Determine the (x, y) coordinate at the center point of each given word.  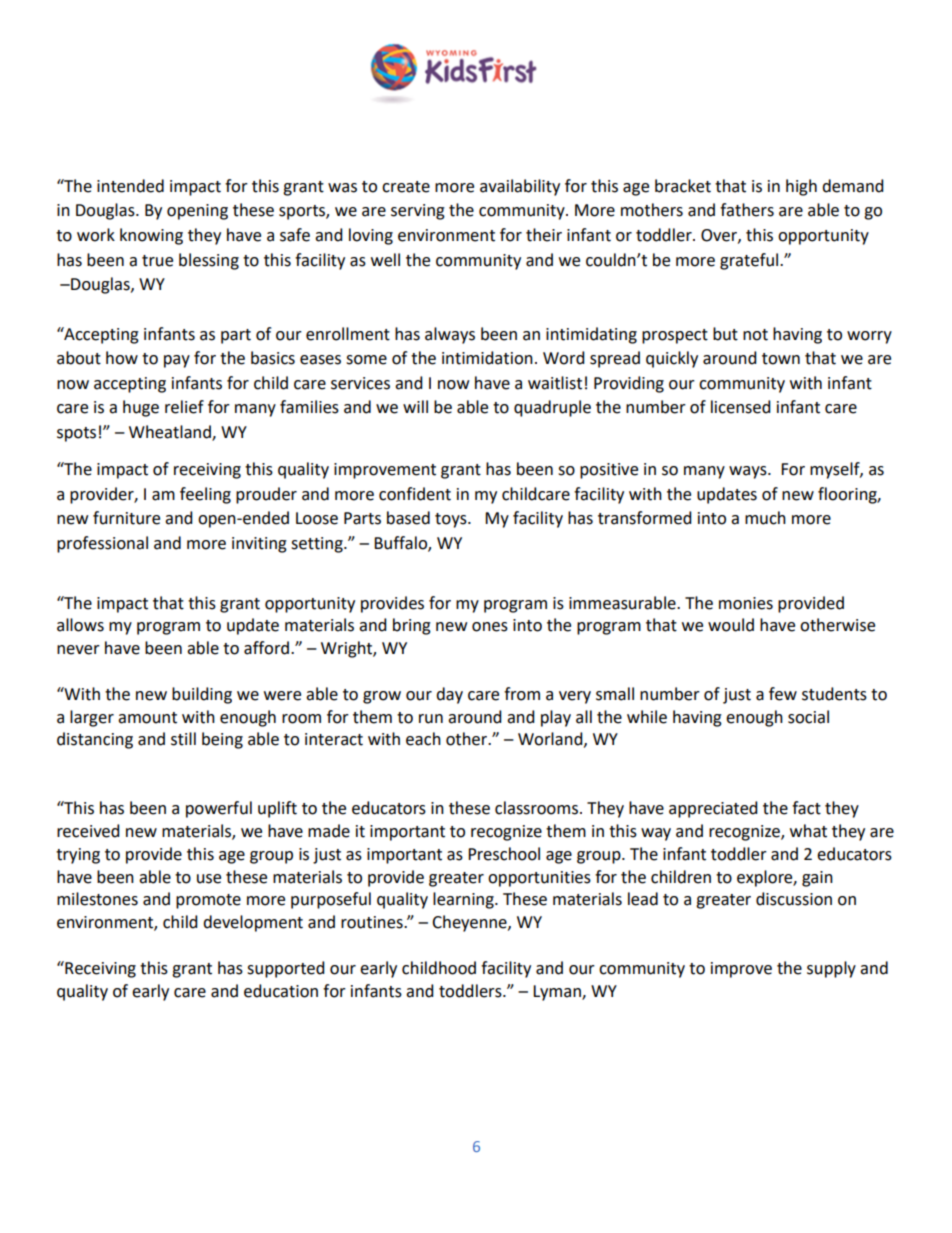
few (783, 694)
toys (452, 520)
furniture (126, 518)
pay (177, 361)
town (781, 359)
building (202, 695)
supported (286, 969)
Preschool (504, 854)
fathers (747, 210)
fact (806, 808)
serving (418, 212)
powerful (219, 809)
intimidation (487, 358)
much (765, 518)
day (449, 695)
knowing (151, 236)
